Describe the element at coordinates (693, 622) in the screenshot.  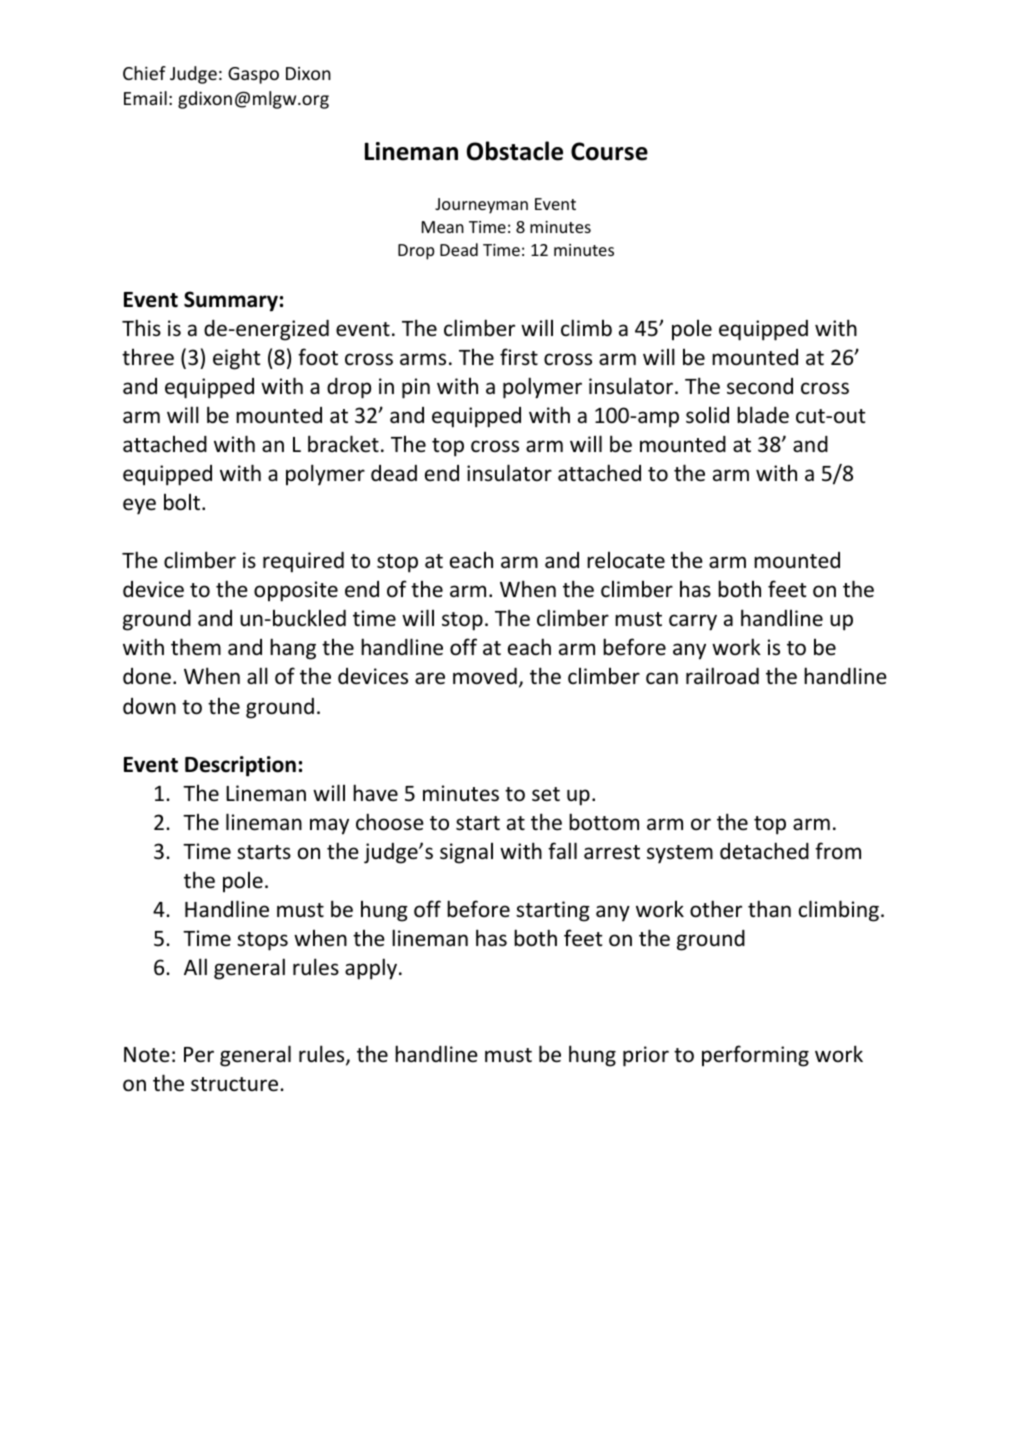
I see `carry` at that location.
